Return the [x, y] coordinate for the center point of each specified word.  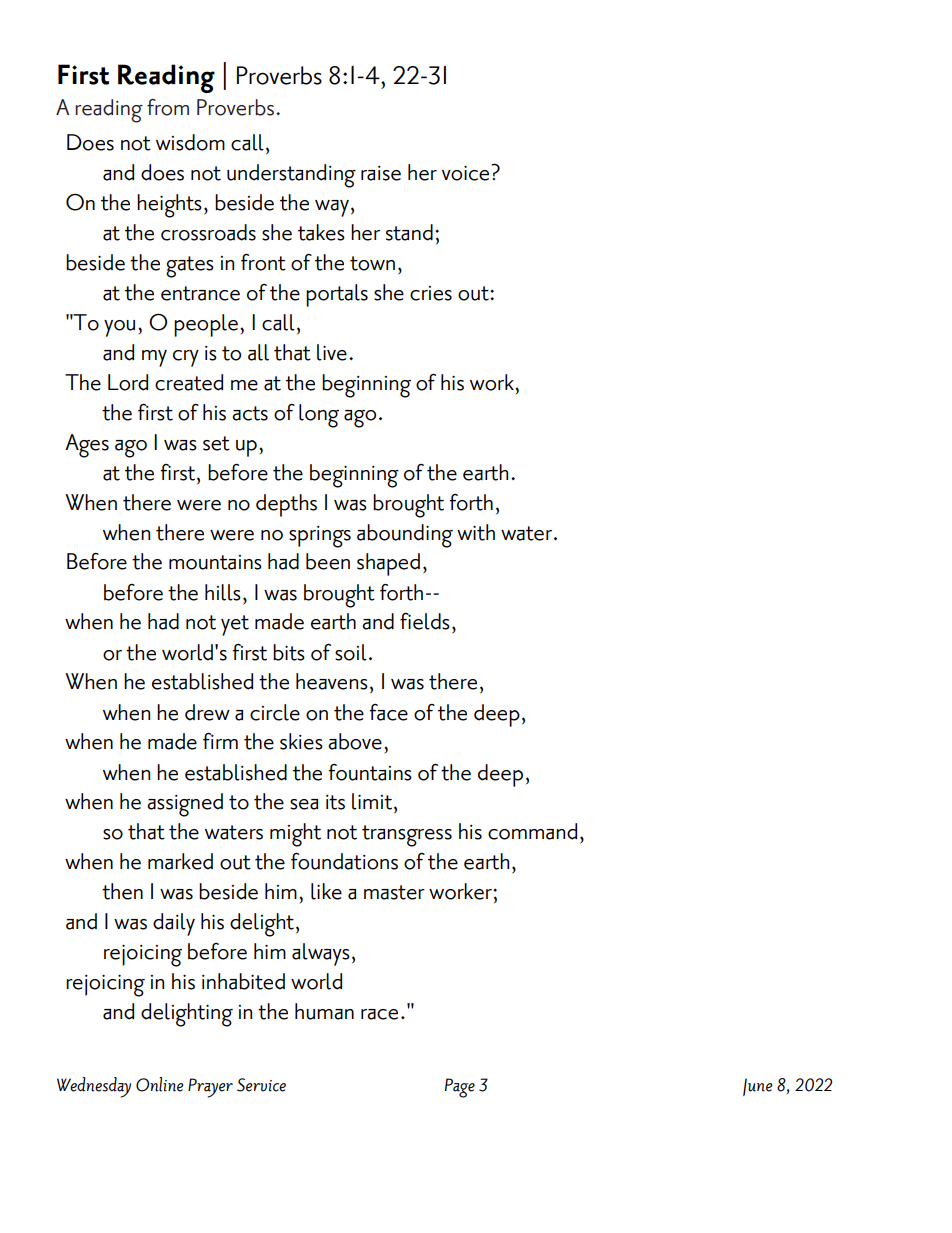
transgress [407, 836]
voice [467, 172]
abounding [405, 536]
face [388, 712]
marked [180, 861]
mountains [215, 562]
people [206, 325]
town [372, 263]
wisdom [190, 142]
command [532, 831]
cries [431, 293]
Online [159, 1084]
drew [207, 712]
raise [381, 173]
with [476, 532]
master [394, 892]
